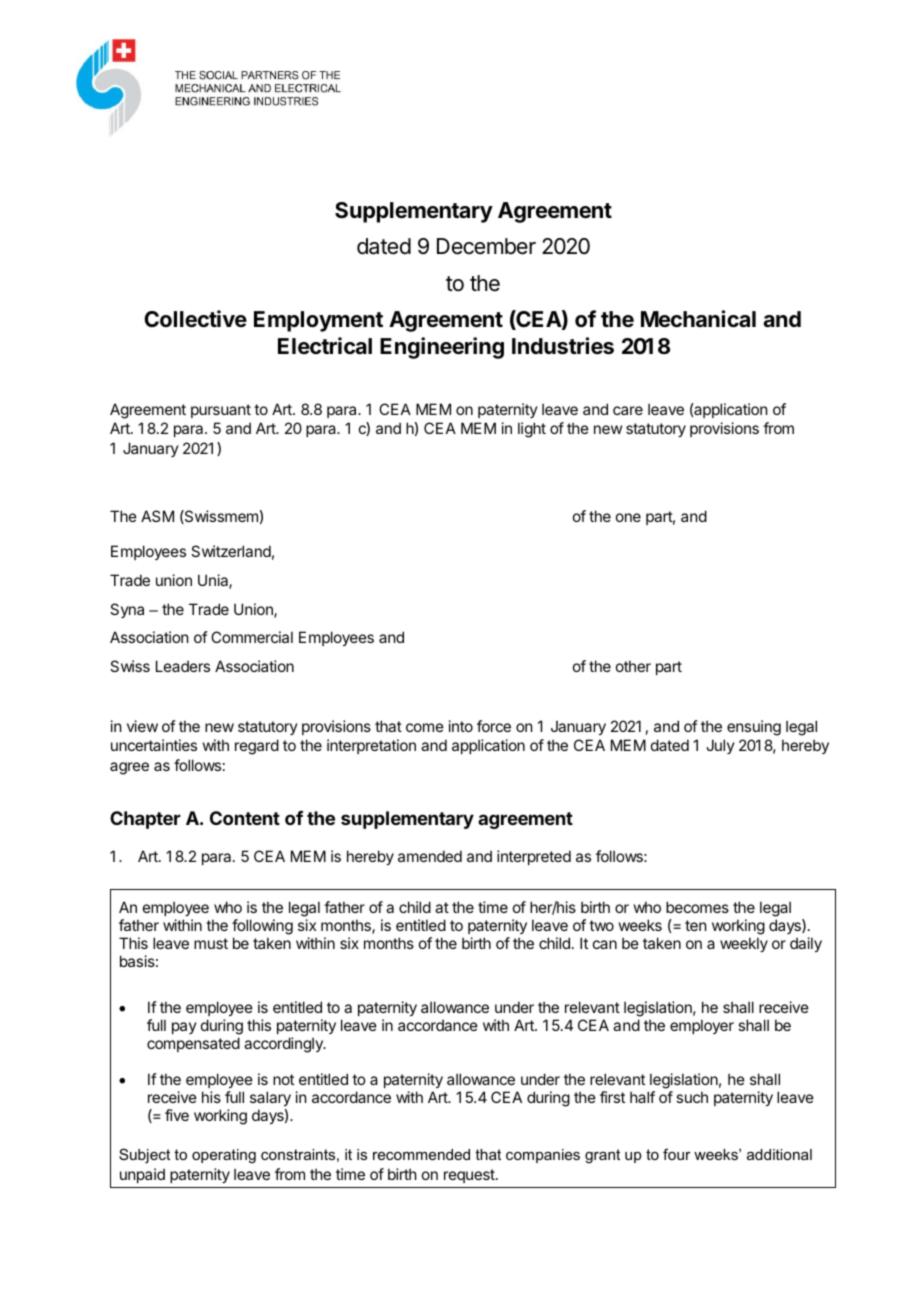 Image resolution: width=924 pixels, height=1308 pixels. Describe the element at coordinates (224, 1156) in the screenshot. I see `operating` at that location.
